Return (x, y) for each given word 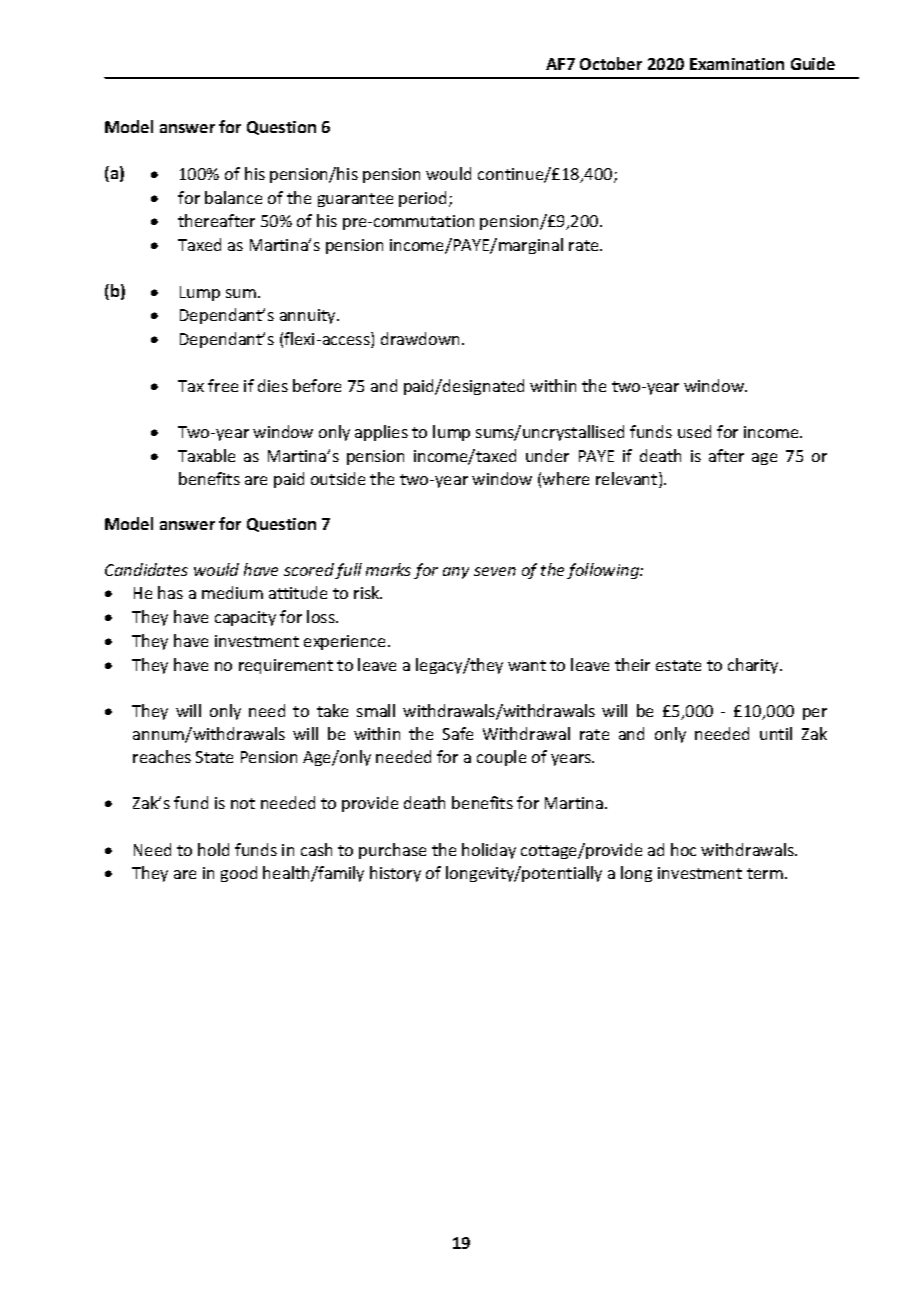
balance (233, 197)
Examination (737, 64)
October (611, 63)
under (547, 455)
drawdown (422, 338)
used (694, 431)
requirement (286, 666)
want (527, 665)
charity (754, 666)
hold (213, 849)
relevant (628, 480)
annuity (309, 316)
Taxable (206, 455)
